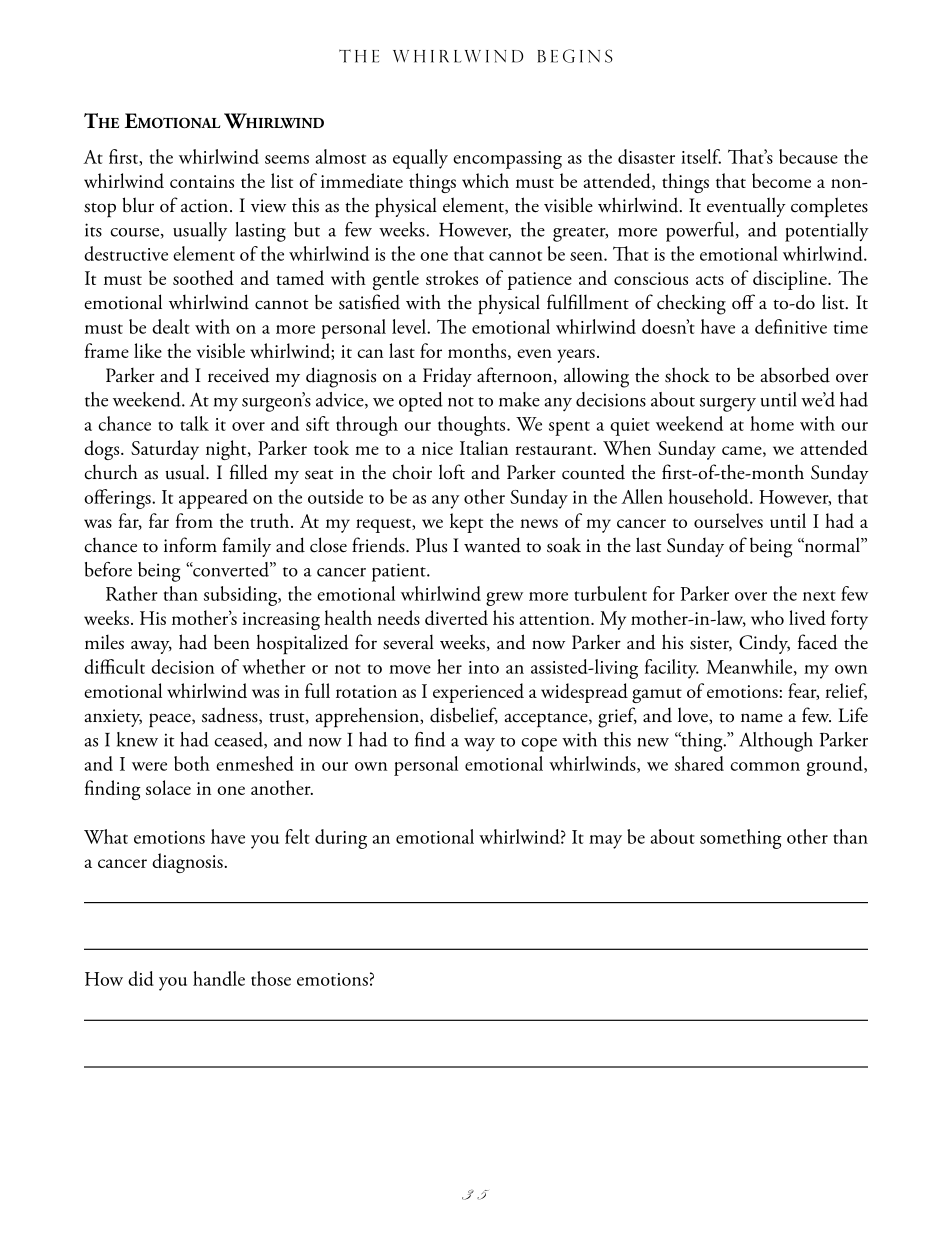  I want to click on wanted, so click(492, 545).
